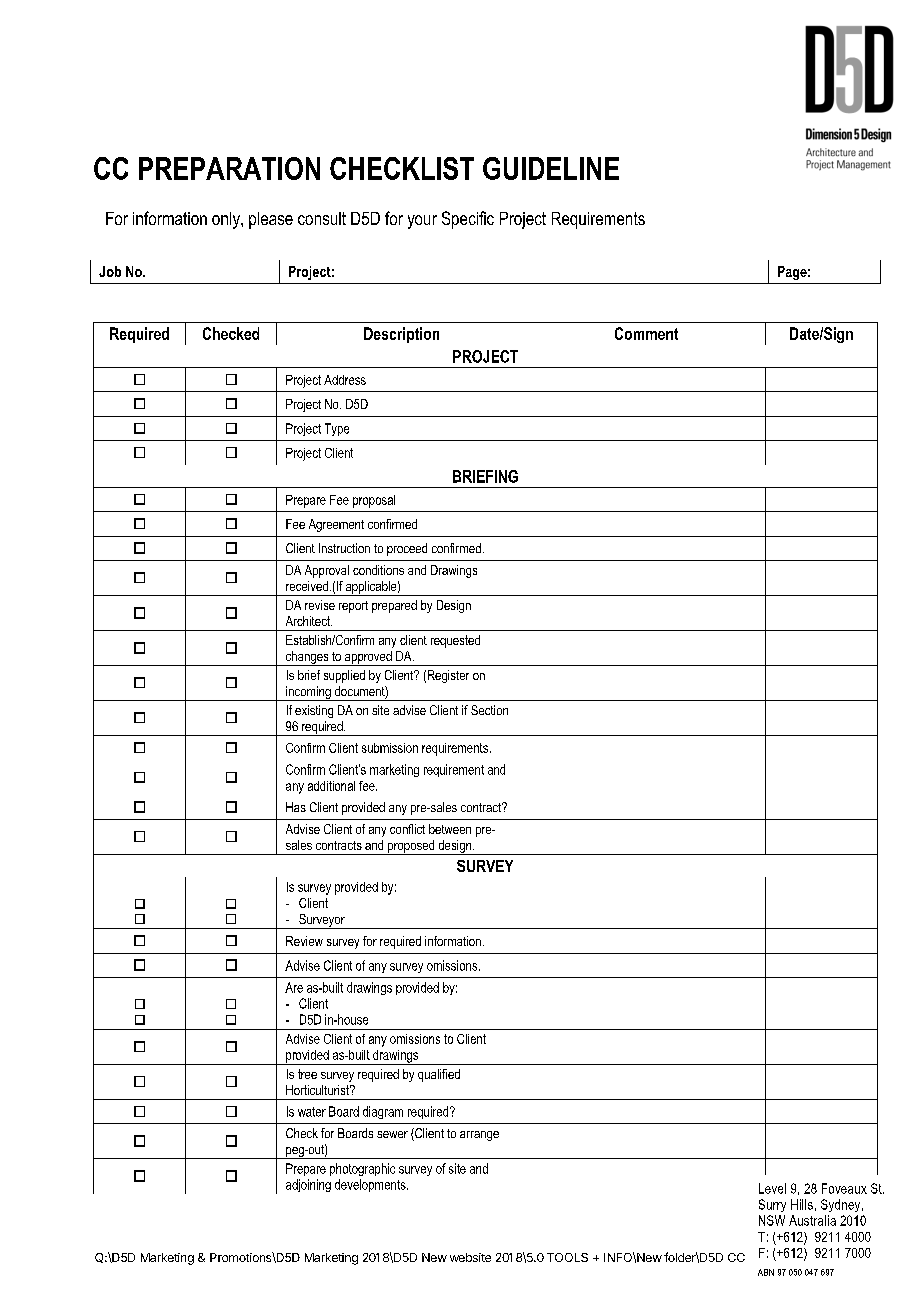  What do you see at coordinates (468, 220) in the screenshot?
I see `Specific` at bounding box center [468, 220].
